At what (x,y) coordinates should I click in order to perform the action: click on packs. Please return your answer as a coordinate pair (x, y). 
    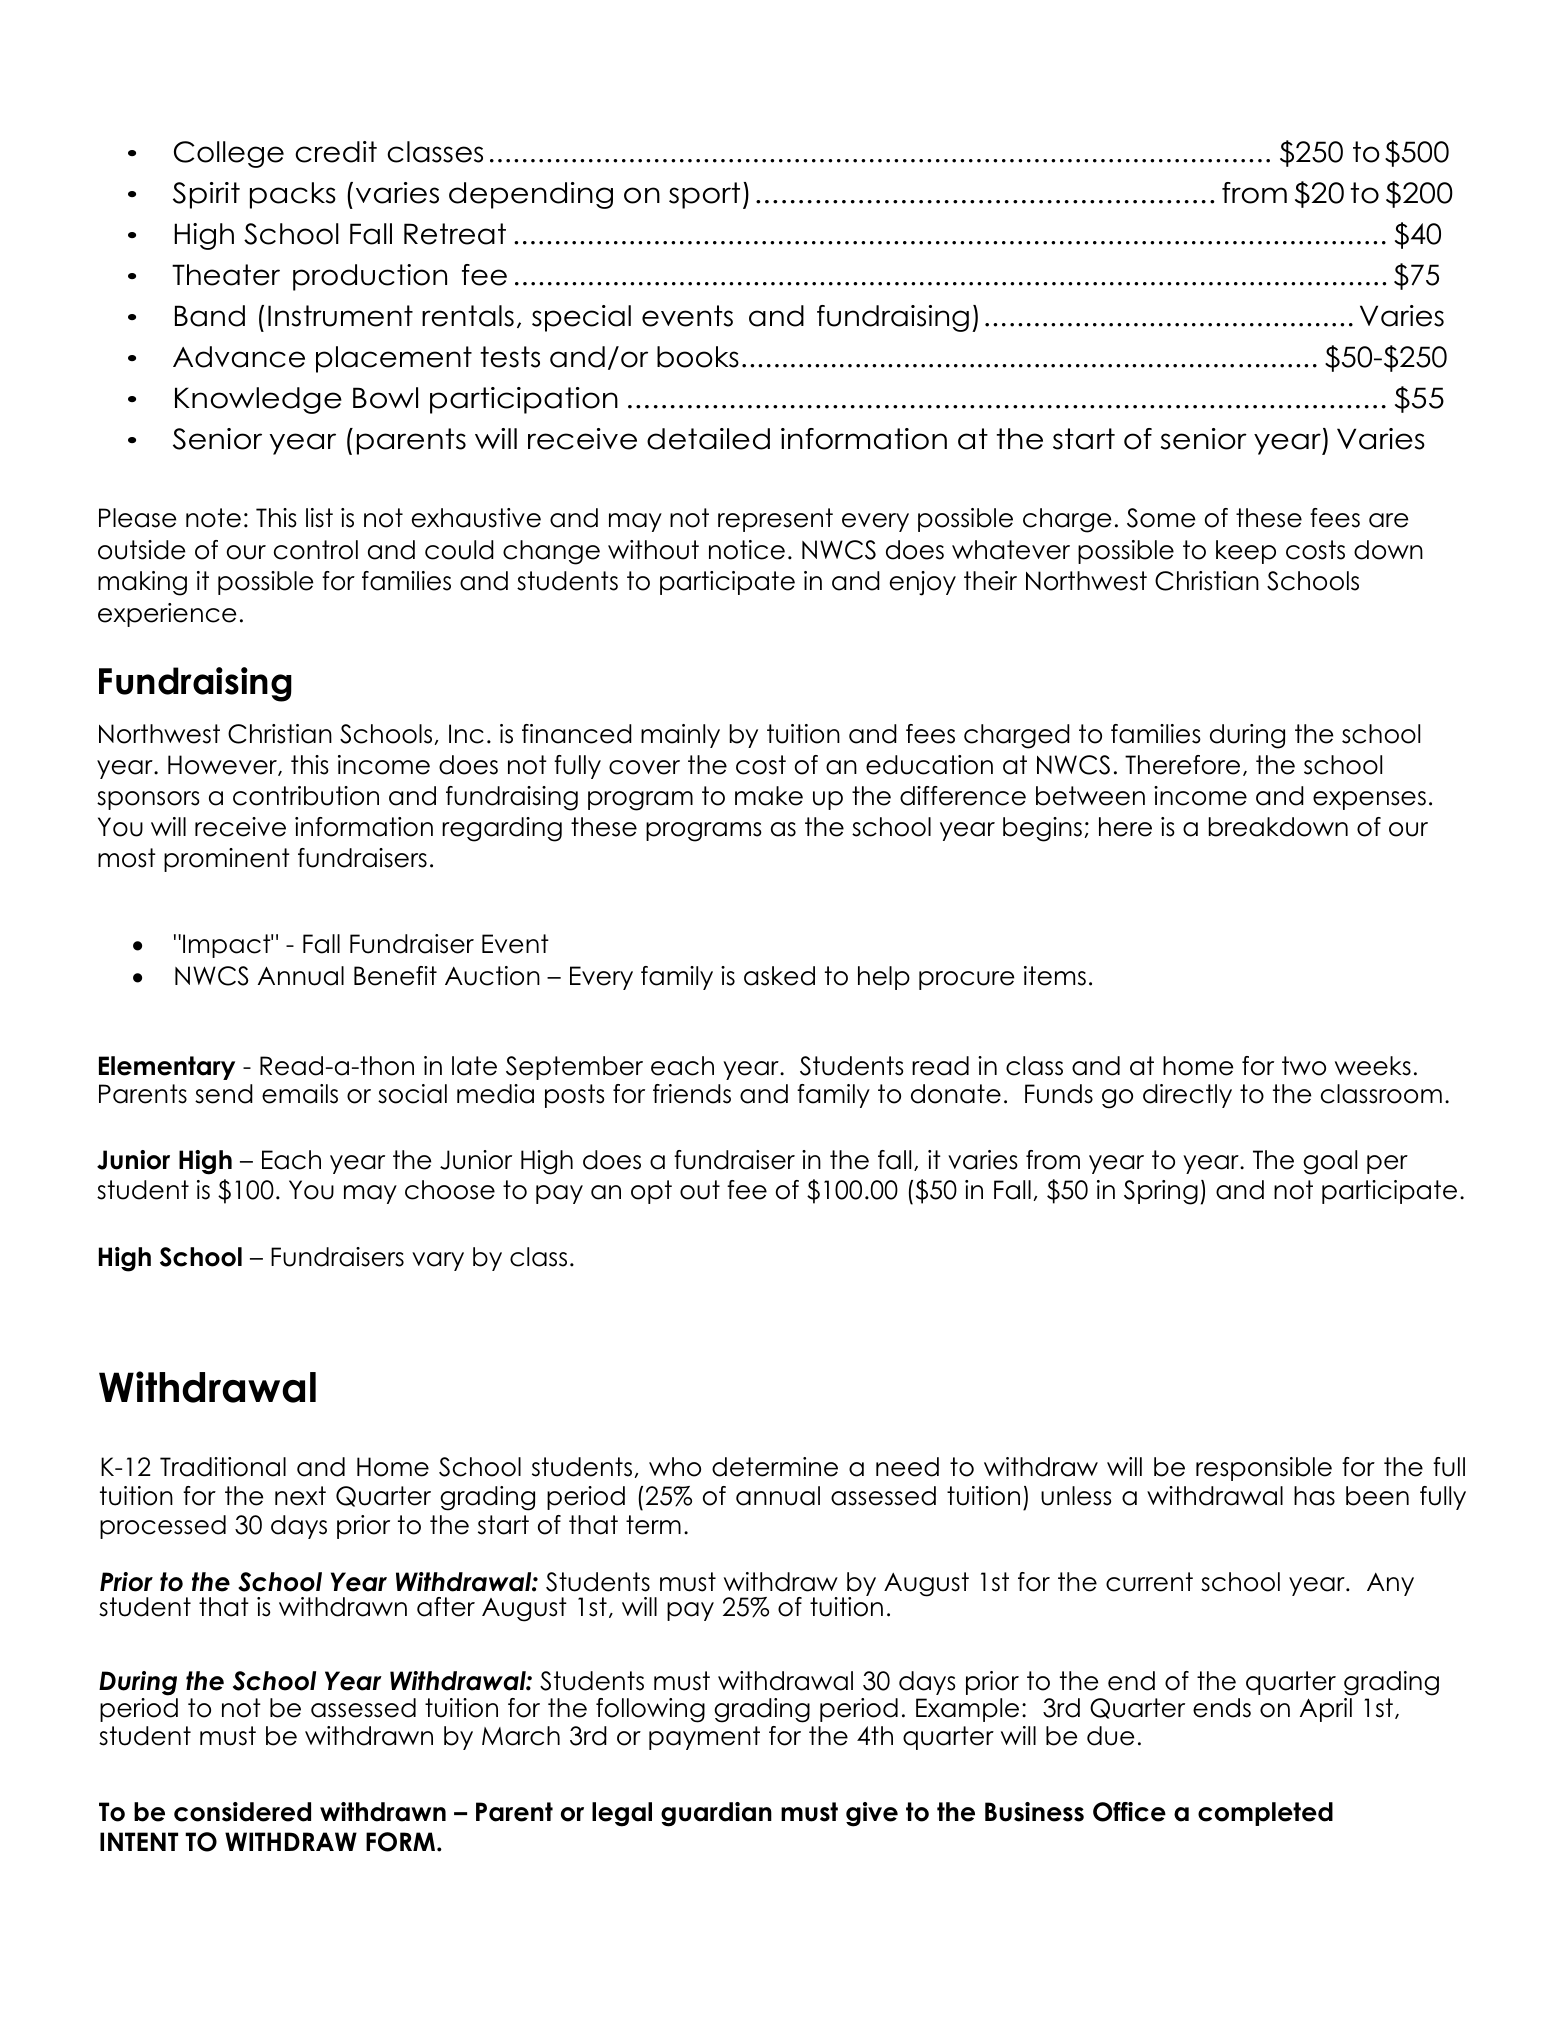
    Looking at the image, I should click on (293, 195).
